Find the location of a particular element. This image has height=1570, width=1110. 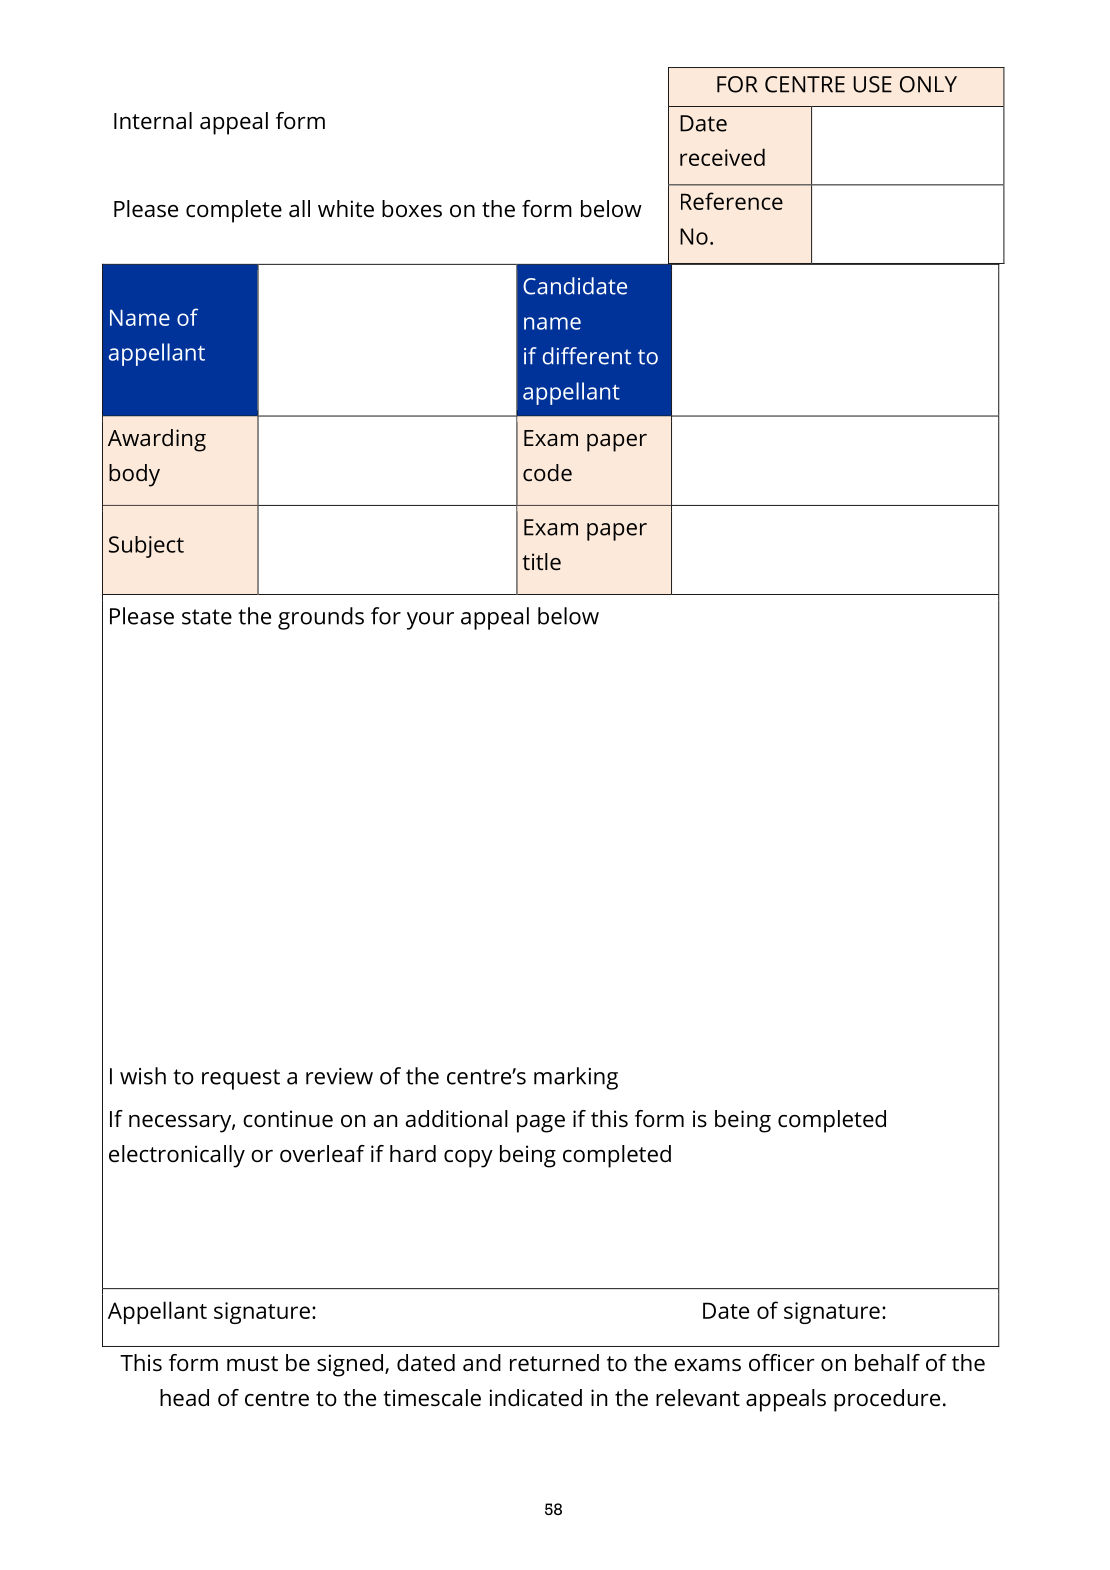

marking is located at coordinates (576, 1078).
